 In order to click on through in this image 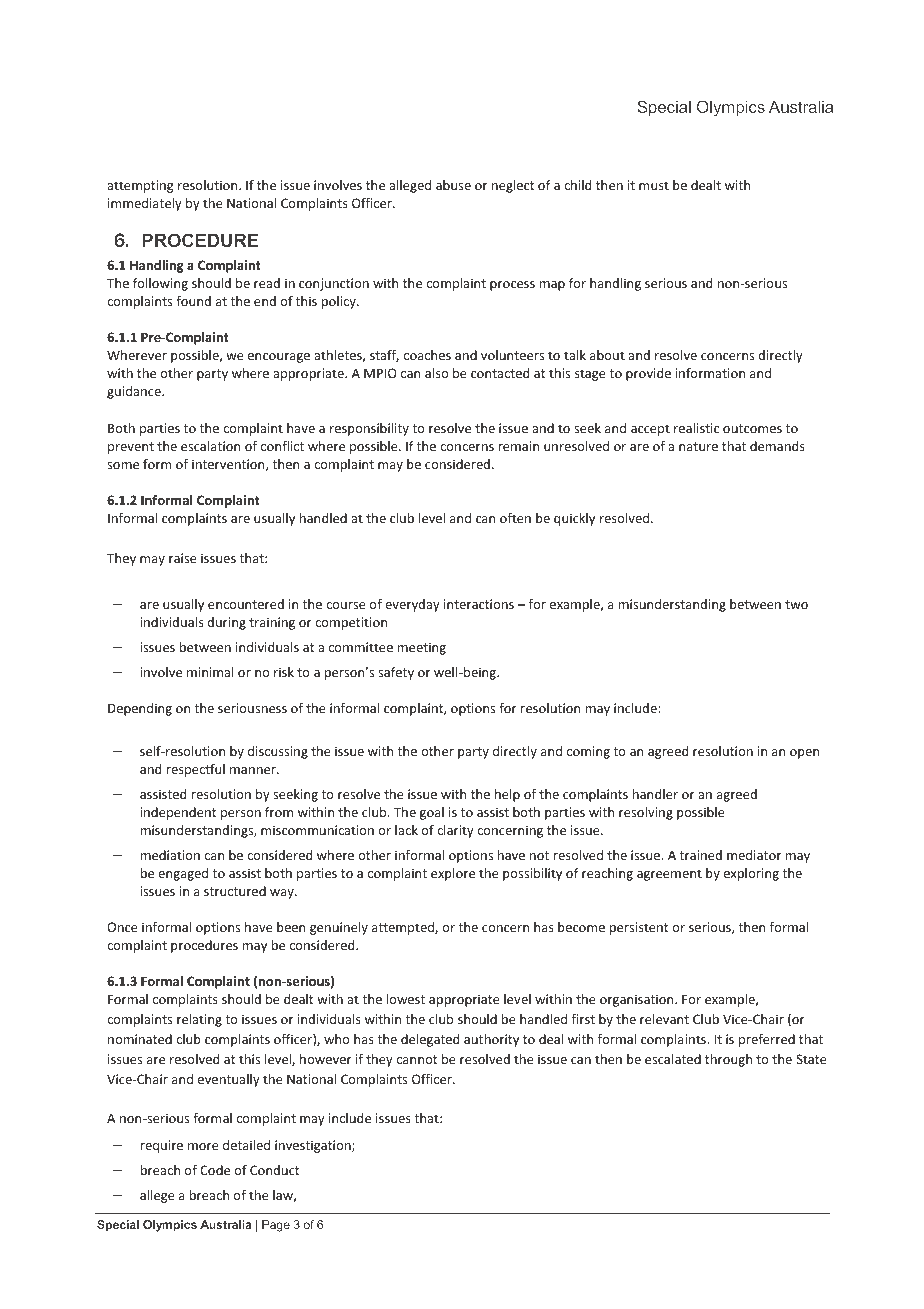, I will do `click(728, 1060)`.
